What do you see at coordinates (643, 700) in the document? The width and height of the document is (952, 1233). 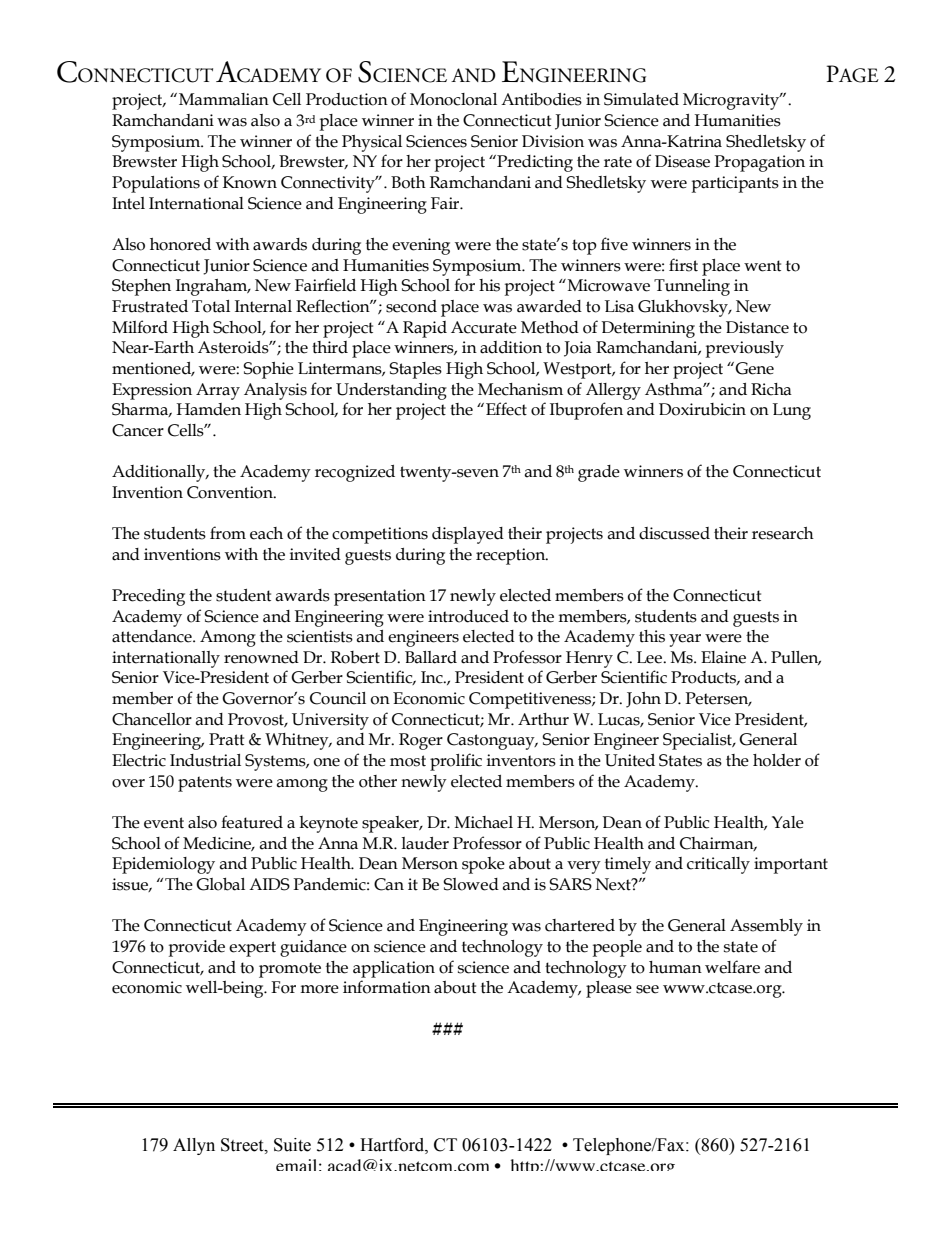 I see `John` at bounding box center [643, 700].
